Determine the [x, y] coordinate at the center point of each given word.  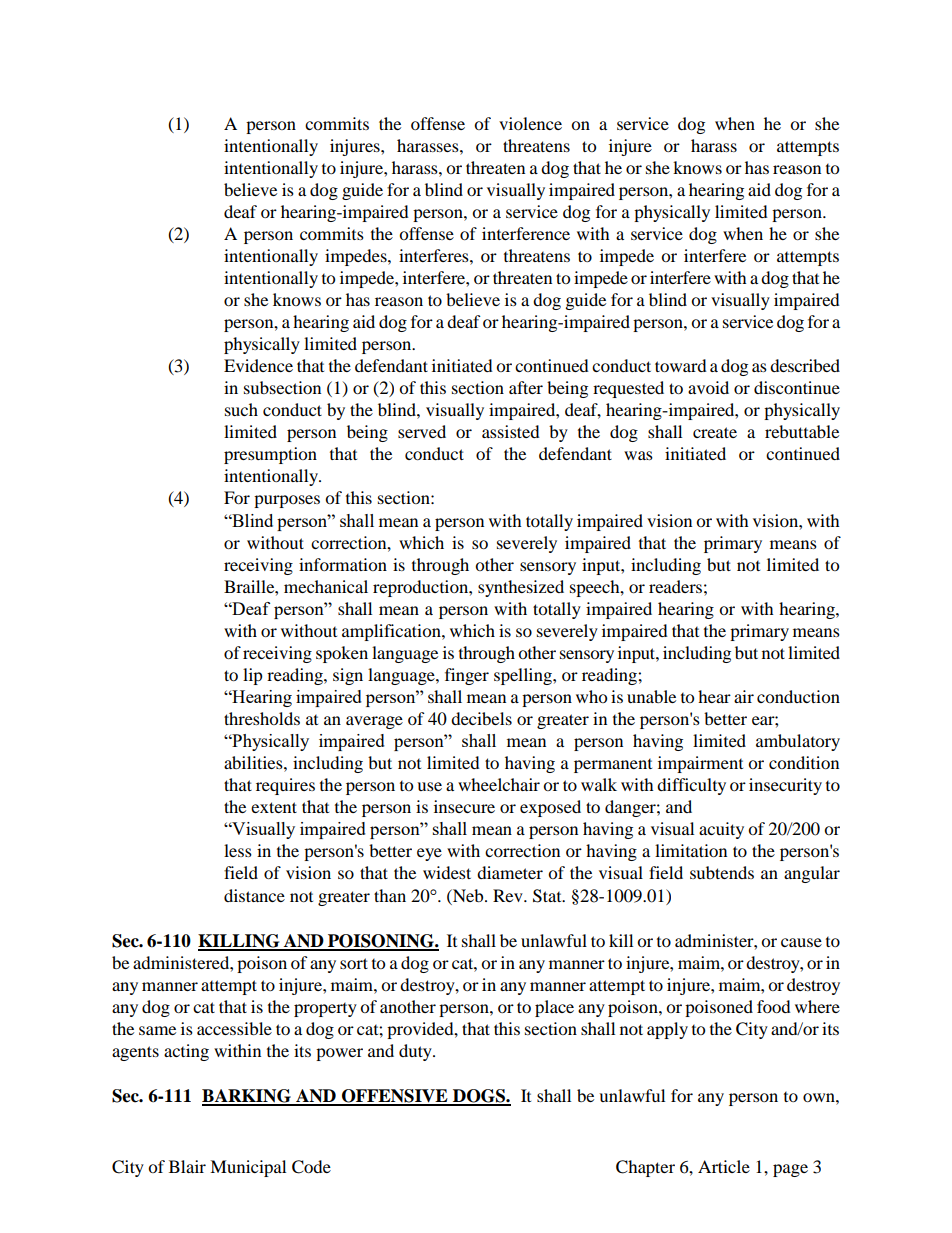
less [238, 850]
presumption [270, 455]
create [715, 432]
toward [681, 365]
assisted [511, 431]
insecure [464, 806]
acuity [721, 830]
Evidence [258, 365]
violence [530, 123]
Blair [187, 1166]
